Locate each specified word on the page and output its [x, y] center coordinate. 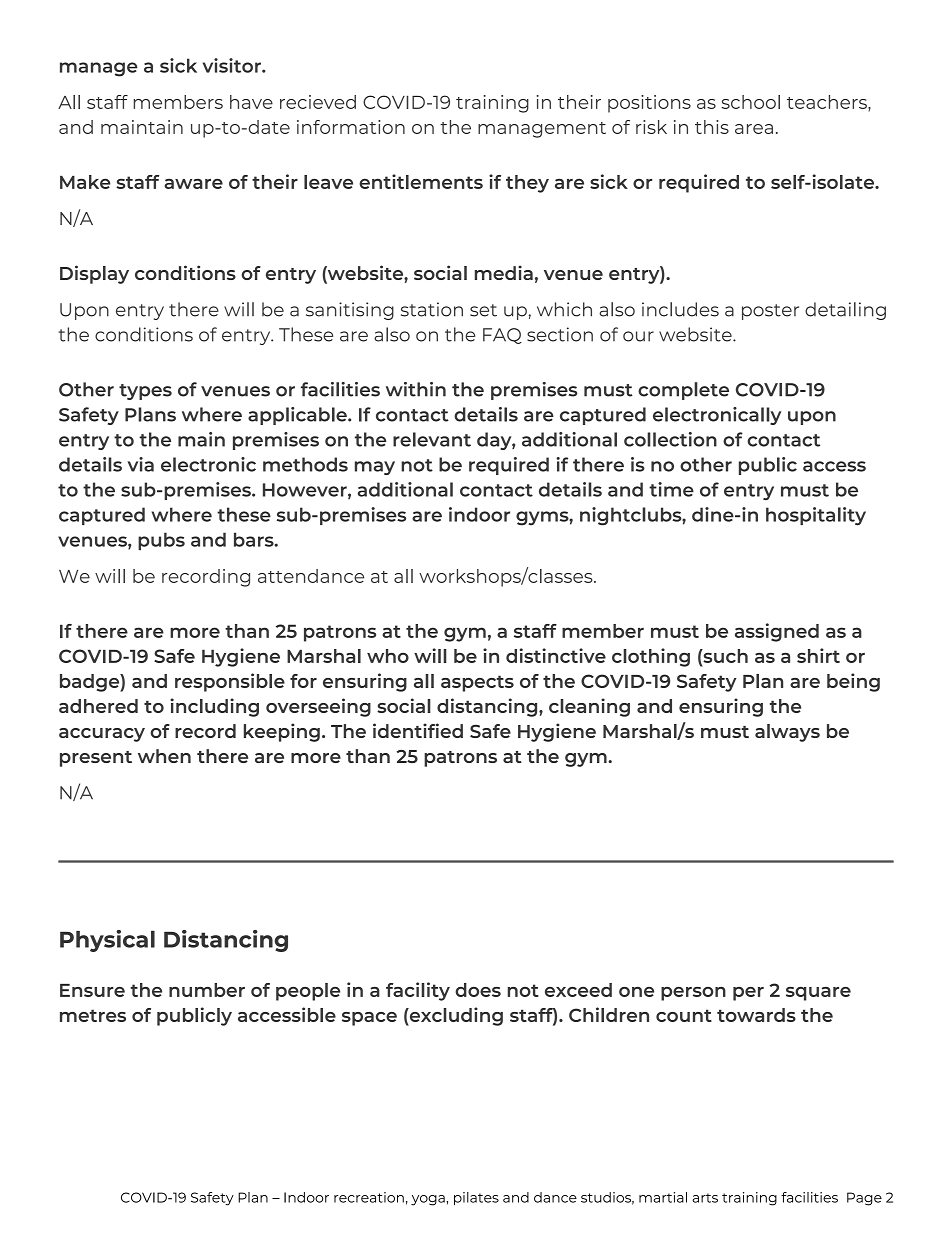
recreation [369, 1197]
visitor [233, 65]
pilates [476, 1199]
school [750, 102]
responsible [230, 682]
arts [705, 1198]
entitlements [421, 181]
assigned [777, 632]
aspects [477, 683]
